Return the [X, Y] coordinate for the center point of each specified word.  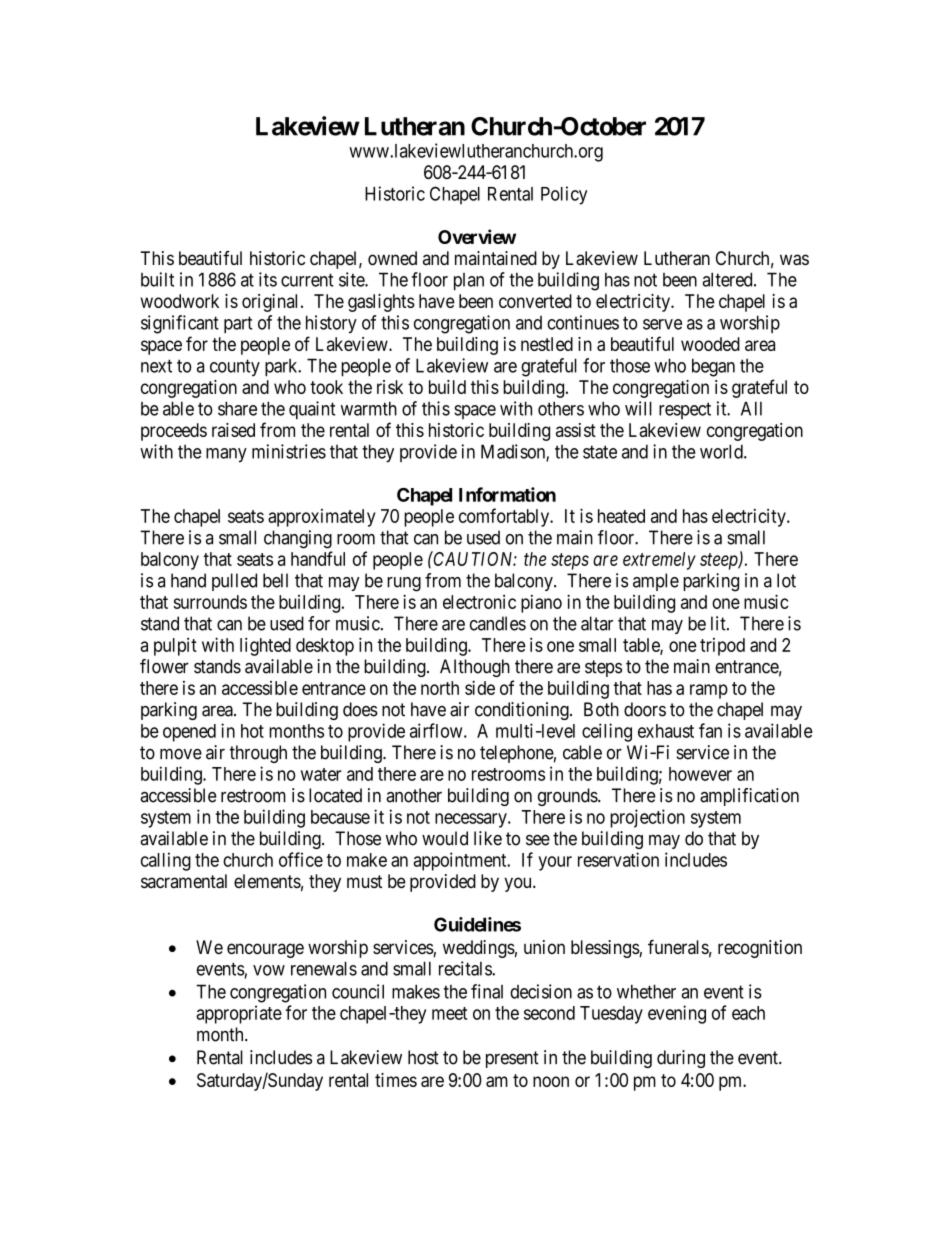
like [488, 838]
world [722, 451]
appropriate [239, 1014]
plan [469, 281]
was [794, 260]
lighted [265, 646]
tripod [722, 647]
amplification [749, 797]
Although [475, 668]
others [561, 408]
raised [233, 430]
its [268, 279]
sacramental [184, 881]
